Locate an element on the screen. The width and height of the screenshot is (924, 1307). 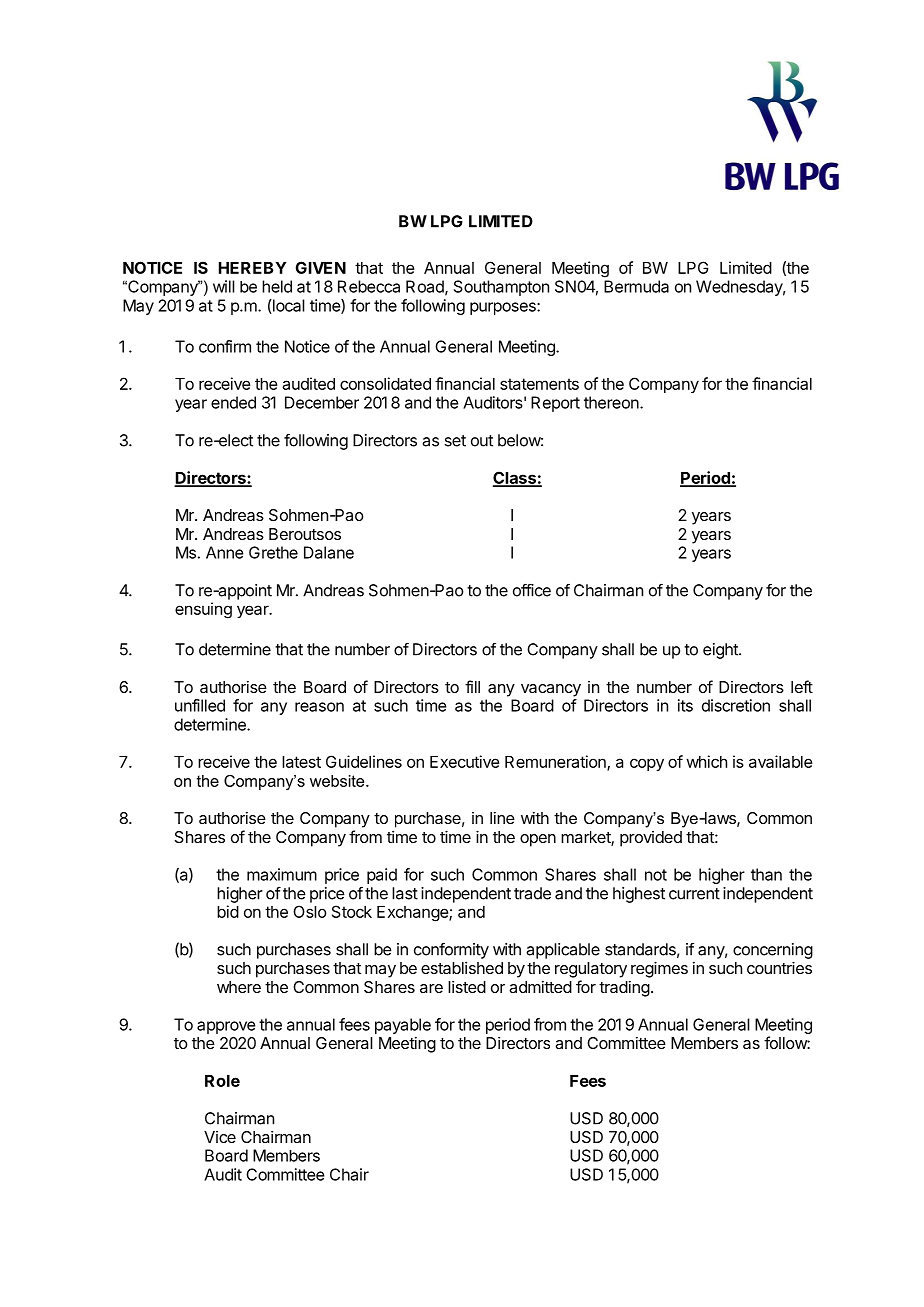
Vice is located at coordinates (220, 1137).
